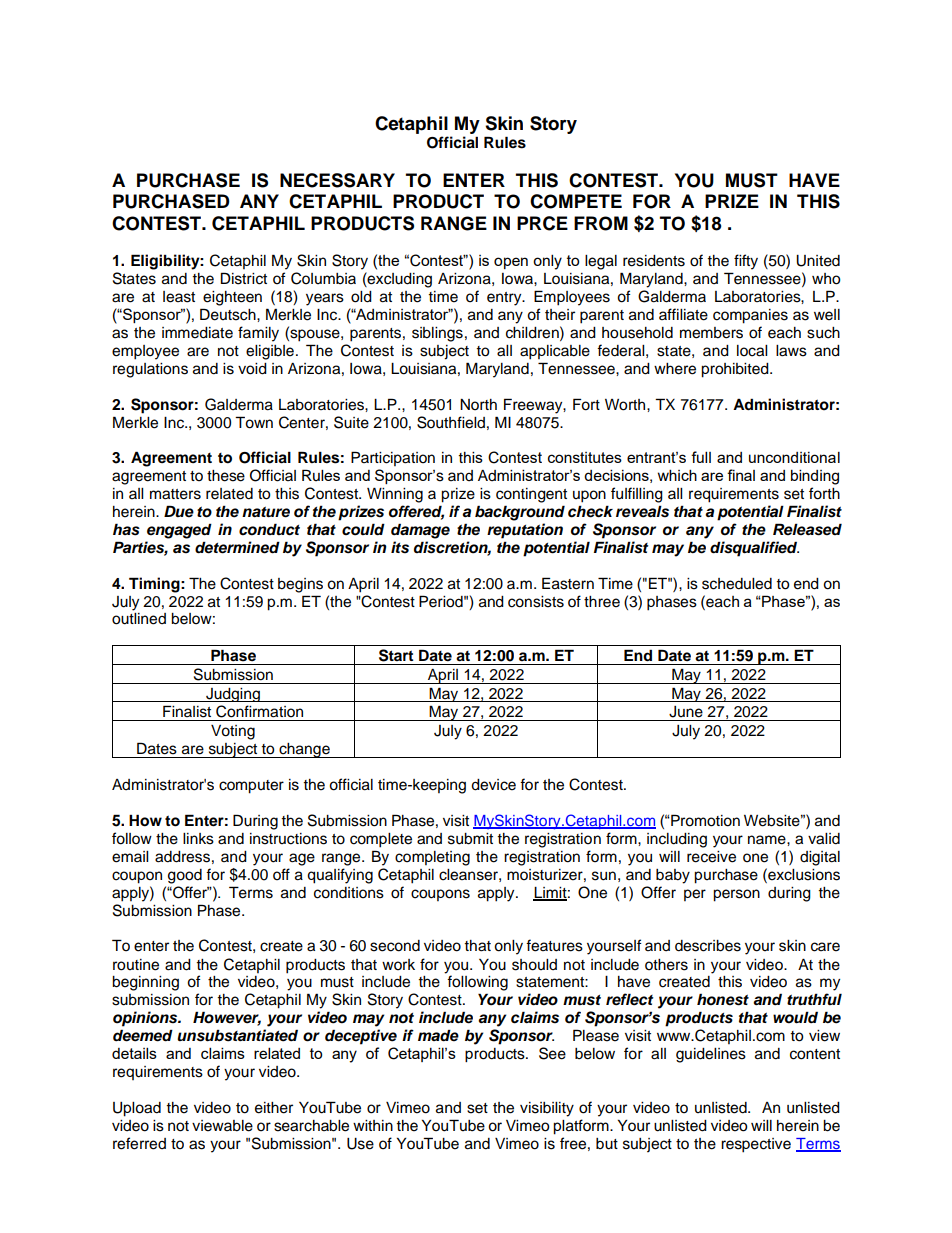  What do you see at coordinates (511, 263) in the page?
I see `open` at bounding box center [511, 263].
